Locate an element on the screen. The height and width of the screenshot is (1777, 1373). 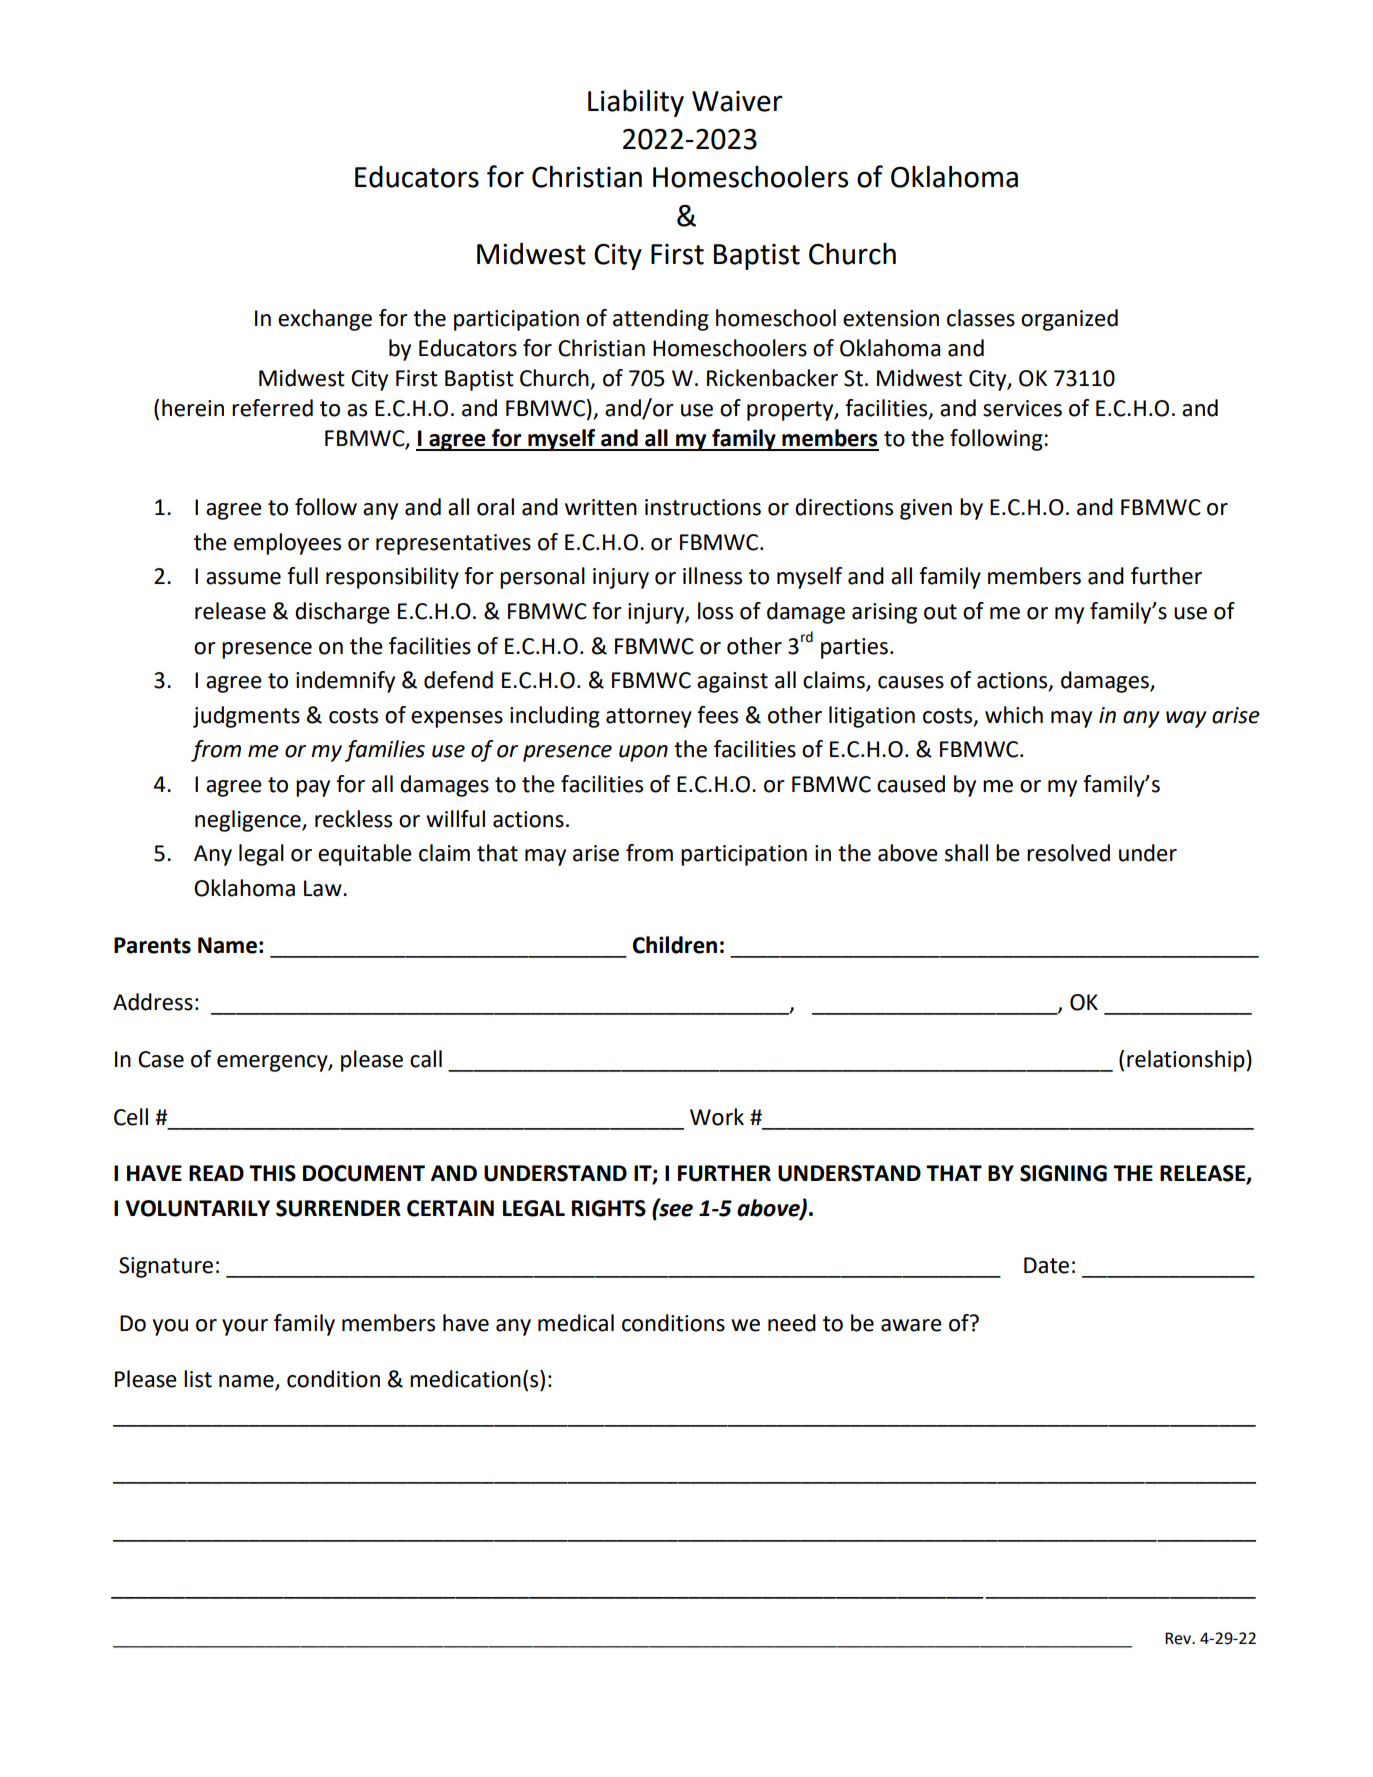
list is located at coordinates (198, 1379).
